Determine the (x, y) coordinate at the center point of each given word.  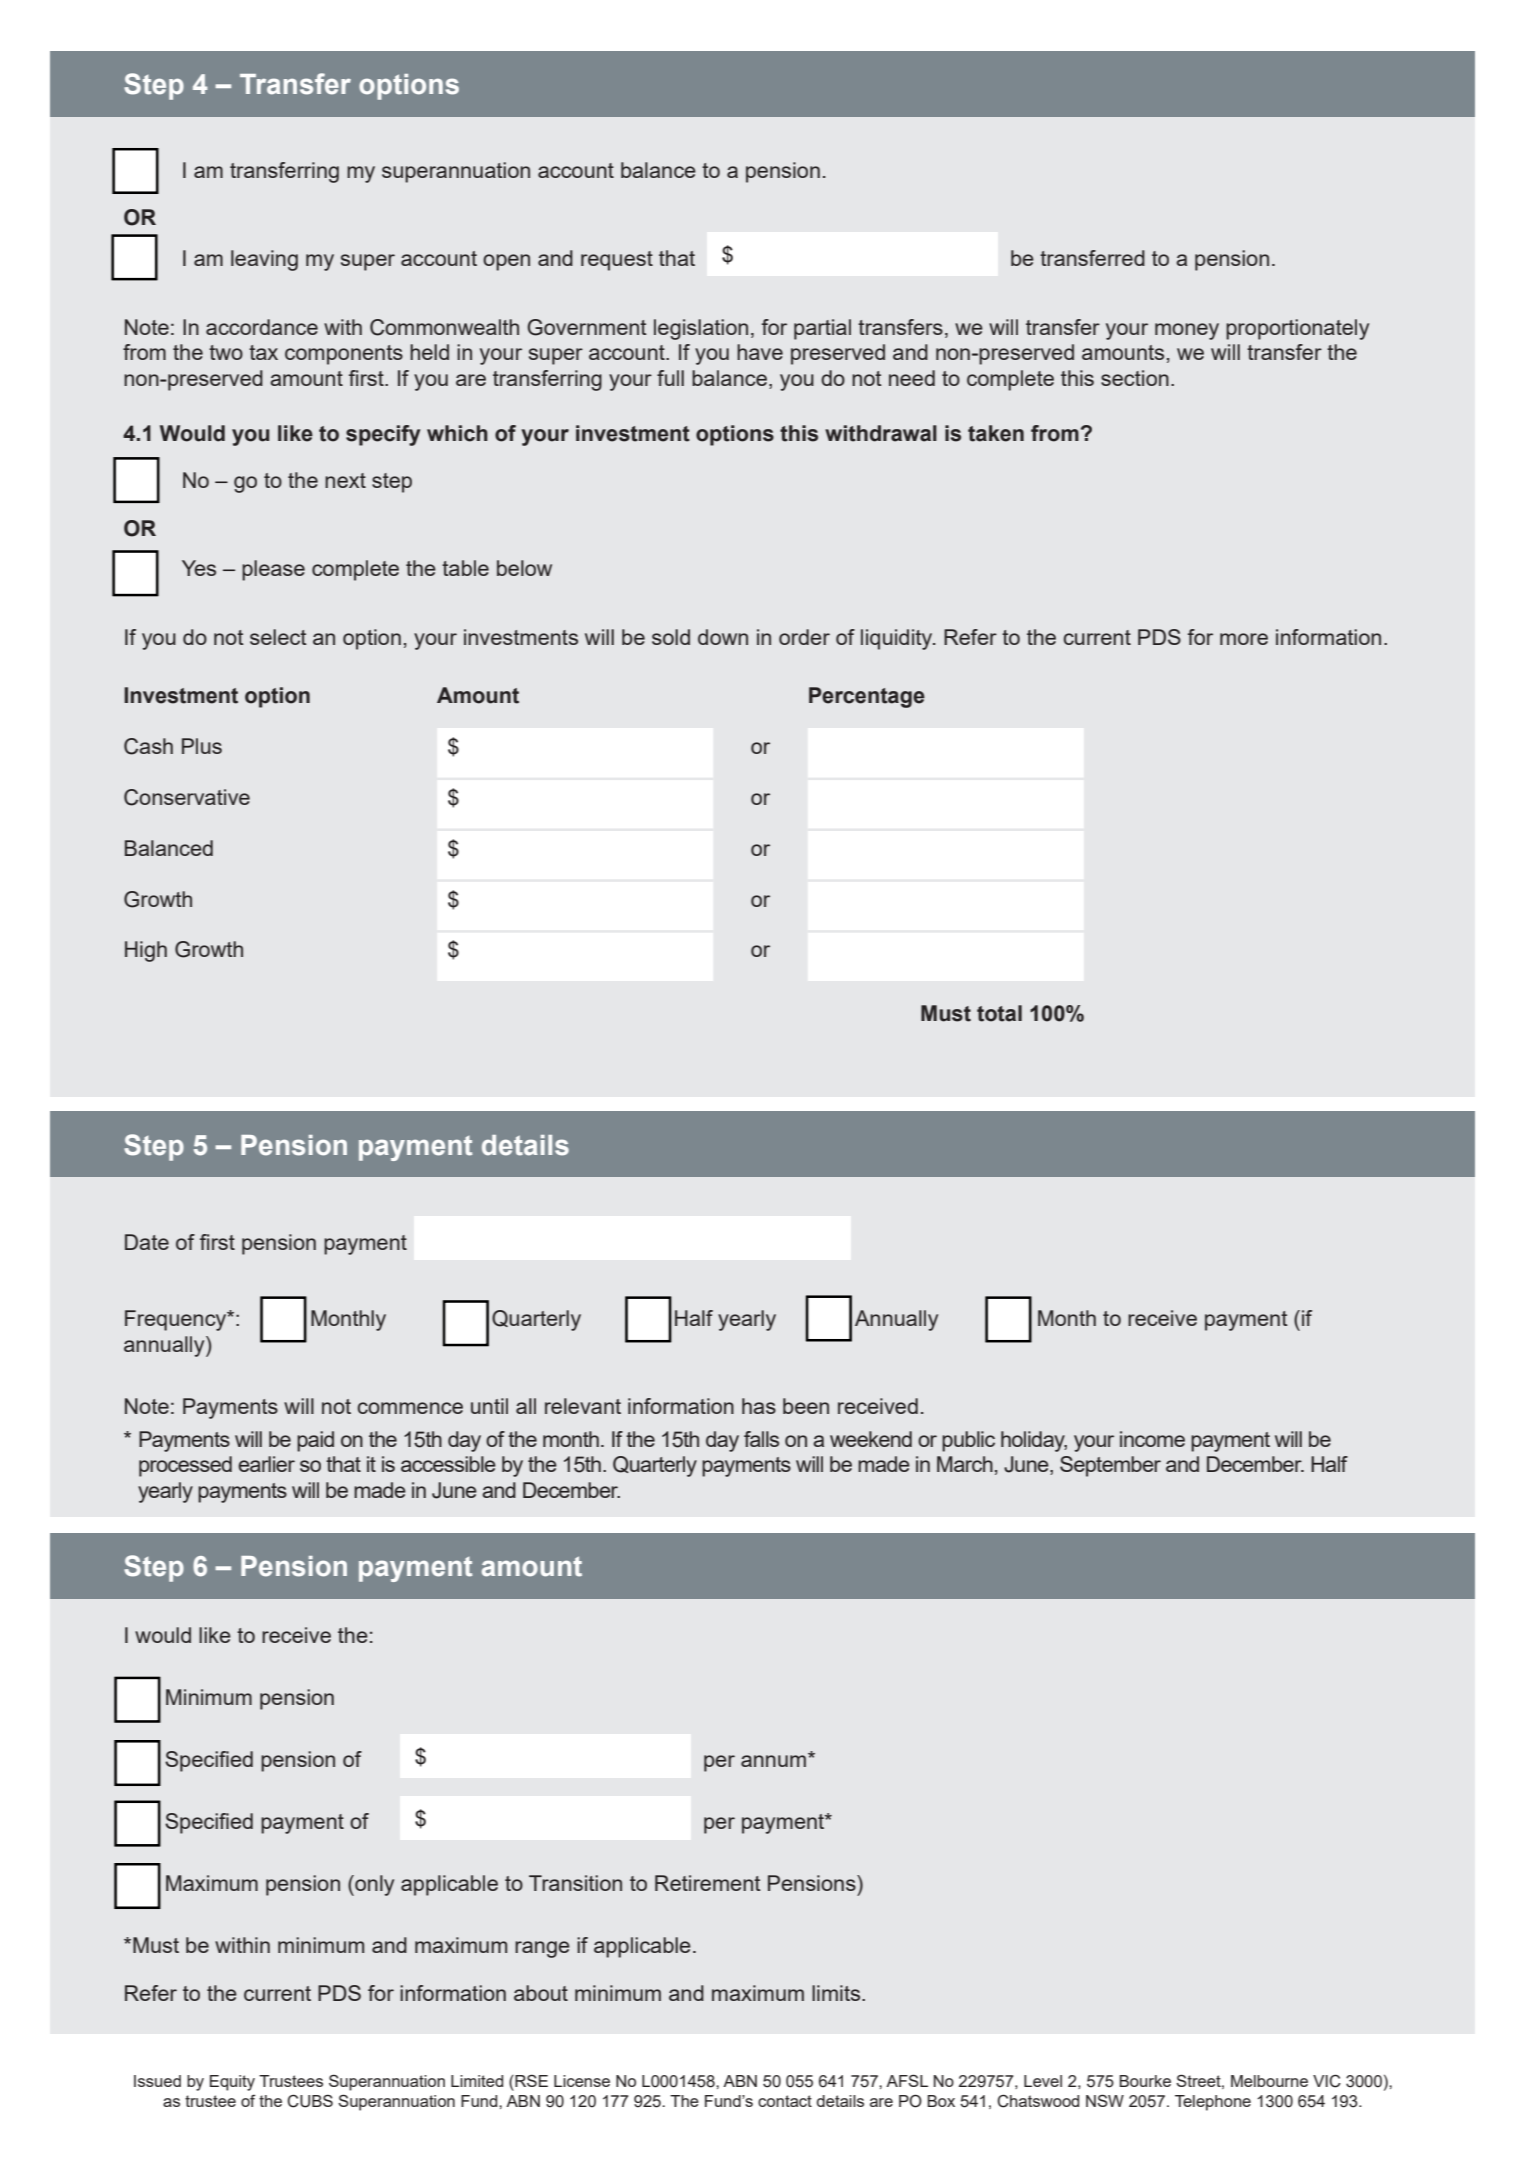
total (999, 1013)
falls (761, 1439)
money (1187, 331)
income (1152, 1439)
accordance (262, 327)
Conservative (187, 797)
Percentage (867, 697)
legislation (701, 329)
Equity (232, 2083)
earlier (266, 1464)
